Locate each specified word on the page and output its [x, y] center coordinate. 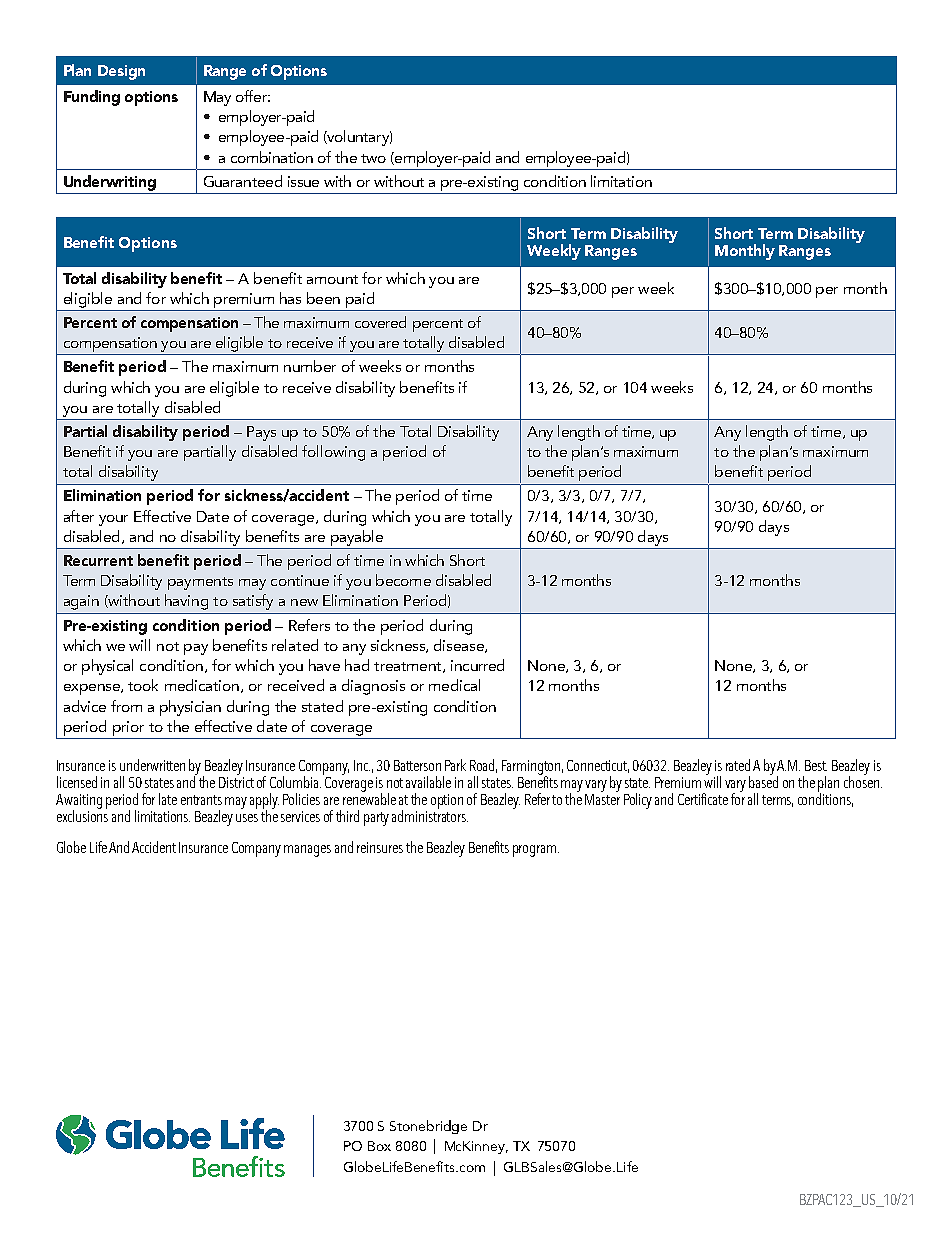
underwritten [152, 765]
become [403, 580]
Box [379, 1146]
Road [483, 766]
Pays [261, 433]
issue [303, 181]
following [333, 453]
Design [121, 72]
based [763, 781]
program [536, 851]
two [373, 158]
